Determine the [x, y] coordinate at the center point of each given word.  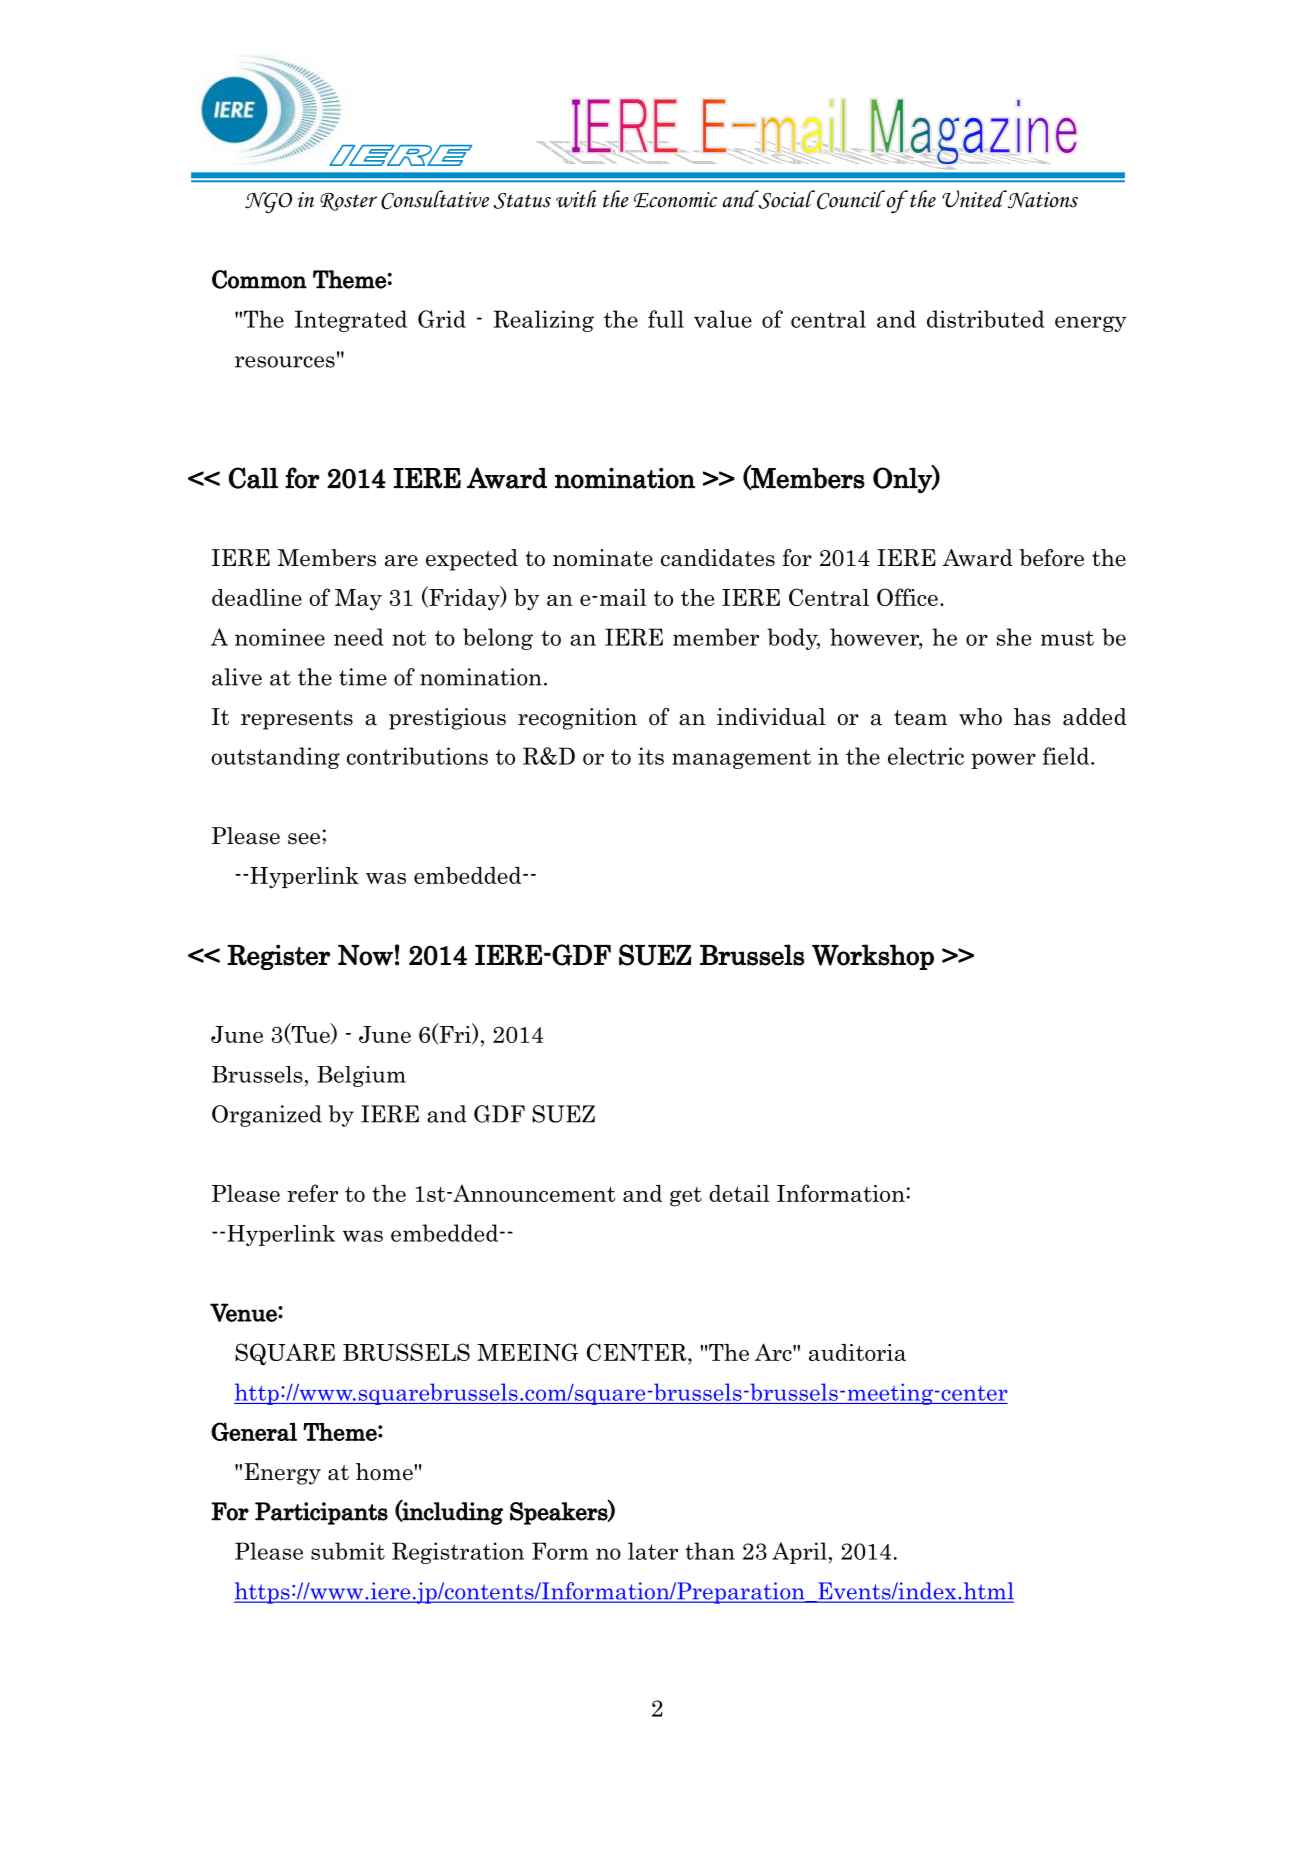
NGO [268, 202]
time [363, 677]
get [686, 1197]
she [1014, 637]
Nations [1041, 199]
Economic [675, 200]
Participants [321, 1513]
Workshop [873, 957]
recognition [577, 719]
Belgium [361, 1076]
